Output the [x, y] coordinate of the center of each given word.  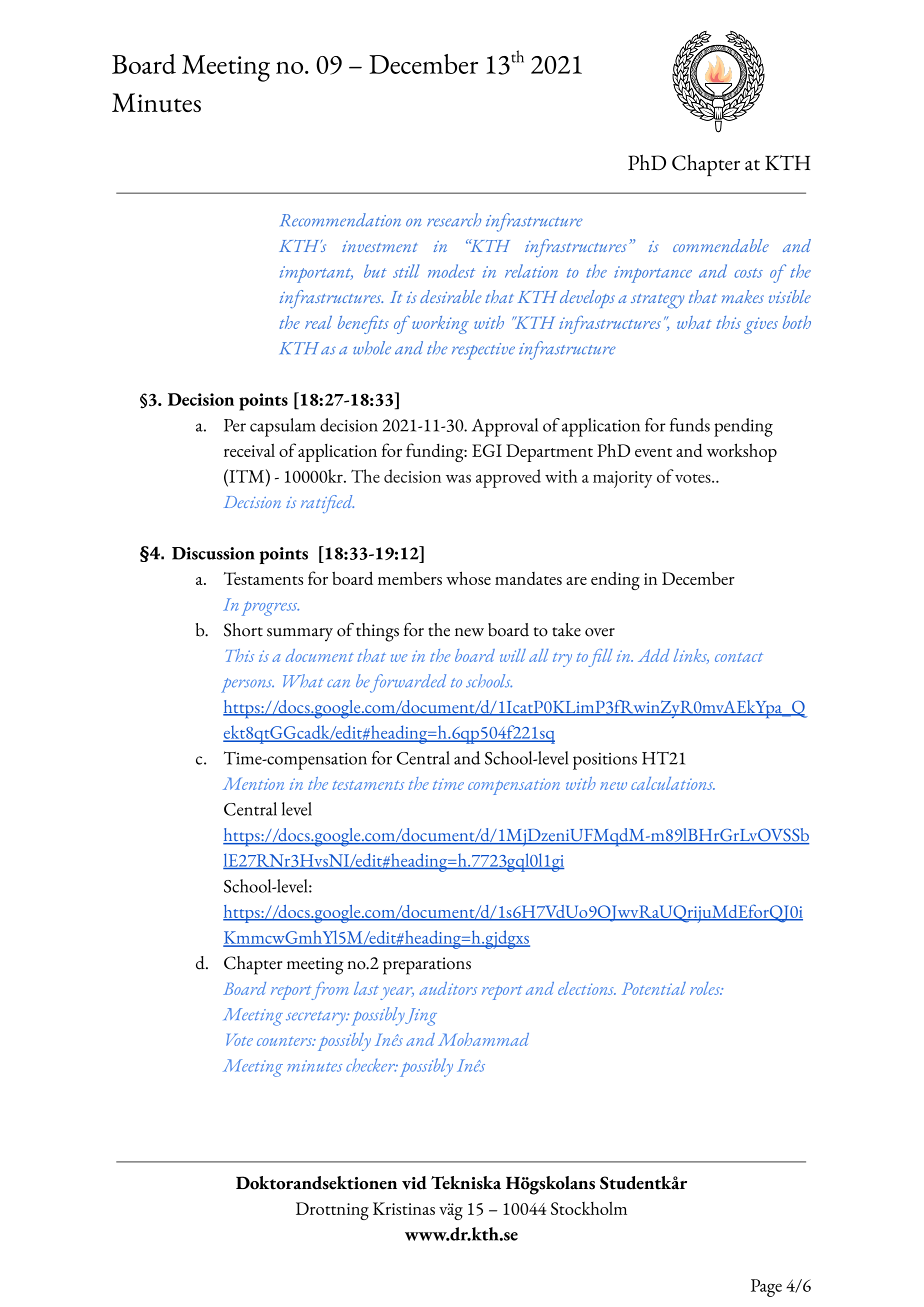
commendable [721, 245]
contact [739, 657]
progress [270, 608]
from [328, 991]
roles [706, 988]
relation [531, 271]
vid [414, 1183]
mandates [528, 578]
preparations [427, 966]
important [316, 274]
